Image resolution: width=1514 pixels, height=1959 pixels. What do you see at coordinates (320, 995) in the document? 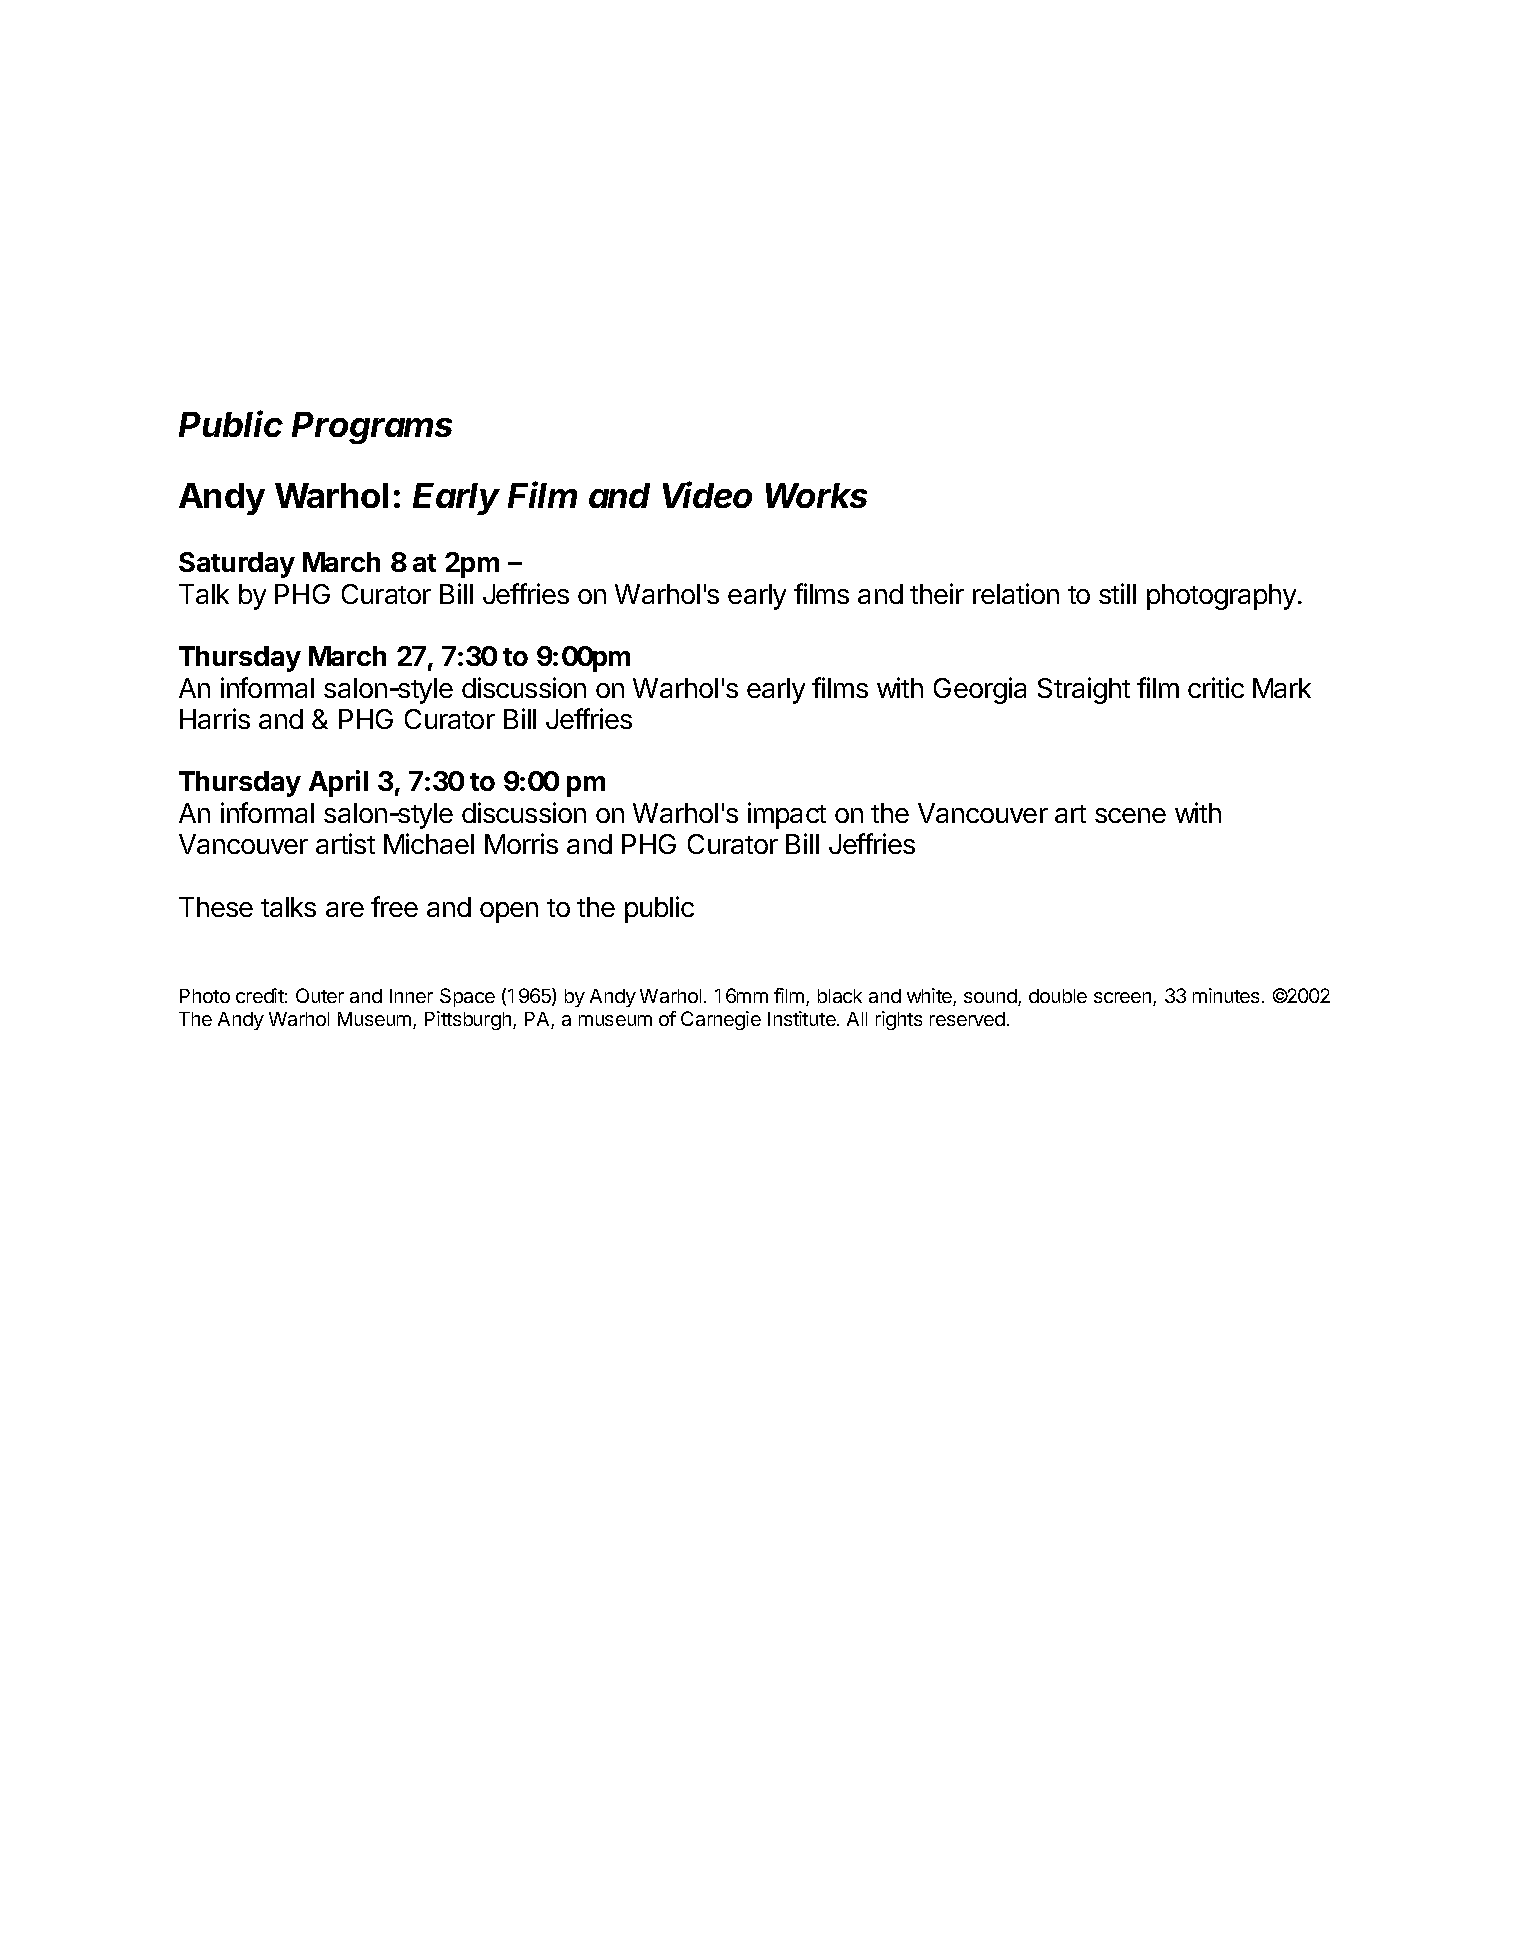
I see `Outer` at bounding box center [320, 995].
